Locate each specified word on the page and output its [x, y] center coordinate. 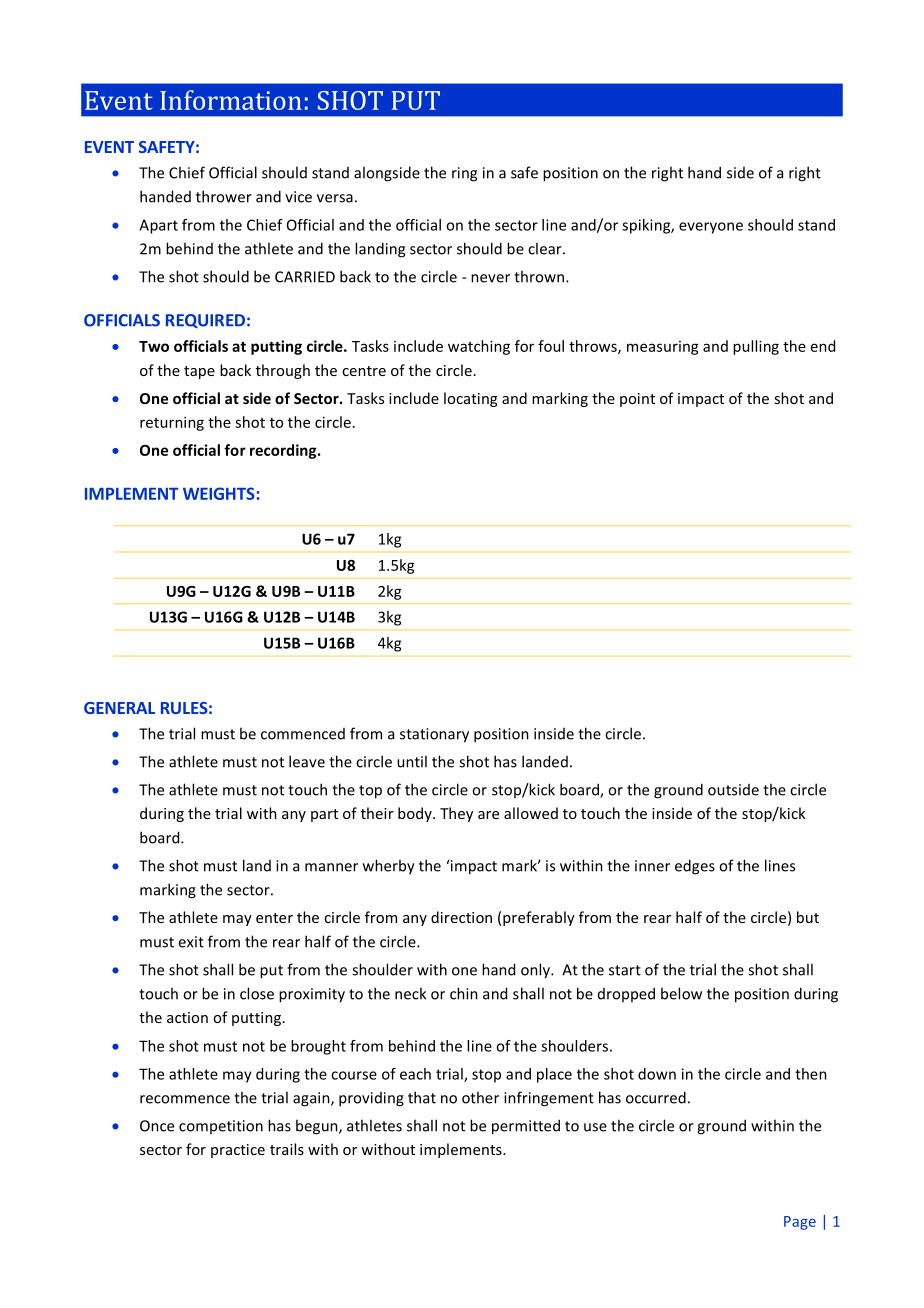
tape [199, 372]
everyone [711, 228]
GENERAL [119, 708]
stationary [434, 735]
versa [335, 198]
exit [191, 942]
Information [231, 100]
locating [470, 399]
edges [695, 867]
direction [461, 917]
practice [238, 1151]
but [808, 917]
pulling [756, 347]
